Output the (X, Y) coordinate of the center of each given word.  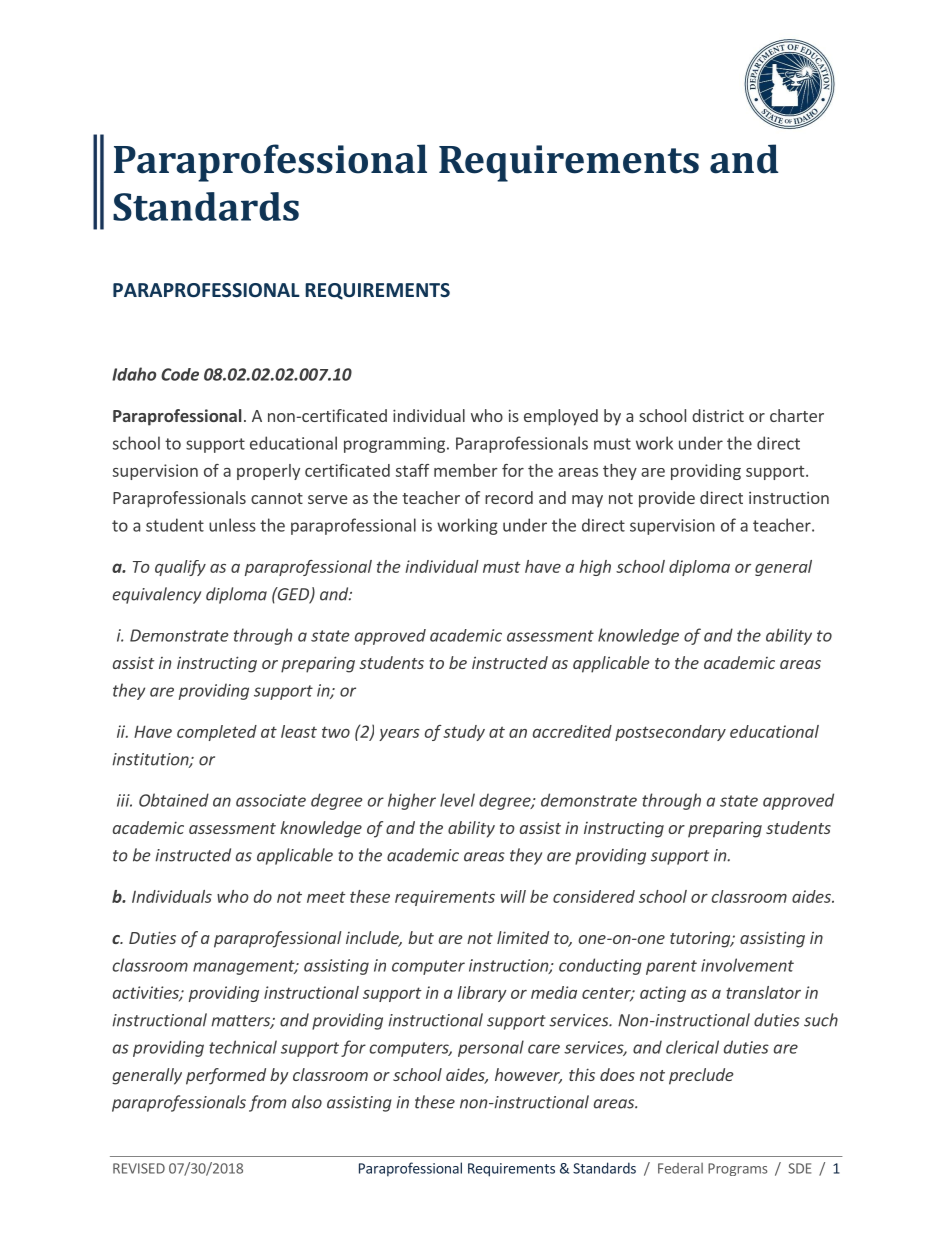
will (513, 896)
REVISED (139, 1168)
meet (326, 897)
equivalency (157, 595)
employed (561, 417)
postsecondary (670, 733)
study (464, 733)
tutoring (701, 940)
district (718, 415)
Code (180, 374)
